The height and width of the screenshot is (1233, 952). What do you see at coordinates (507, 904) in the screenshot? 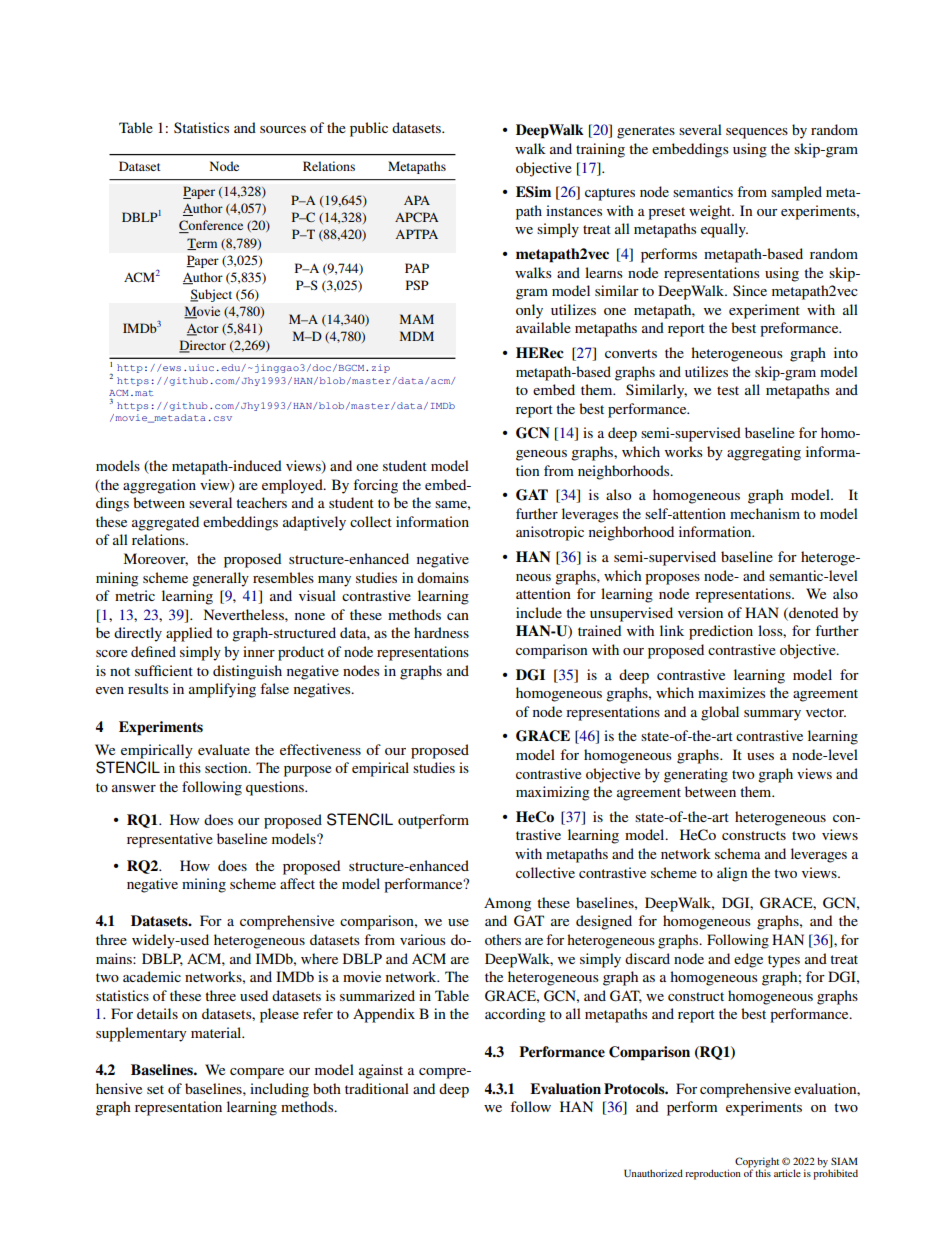
I see `Among` at bounding box center [507, 904].
